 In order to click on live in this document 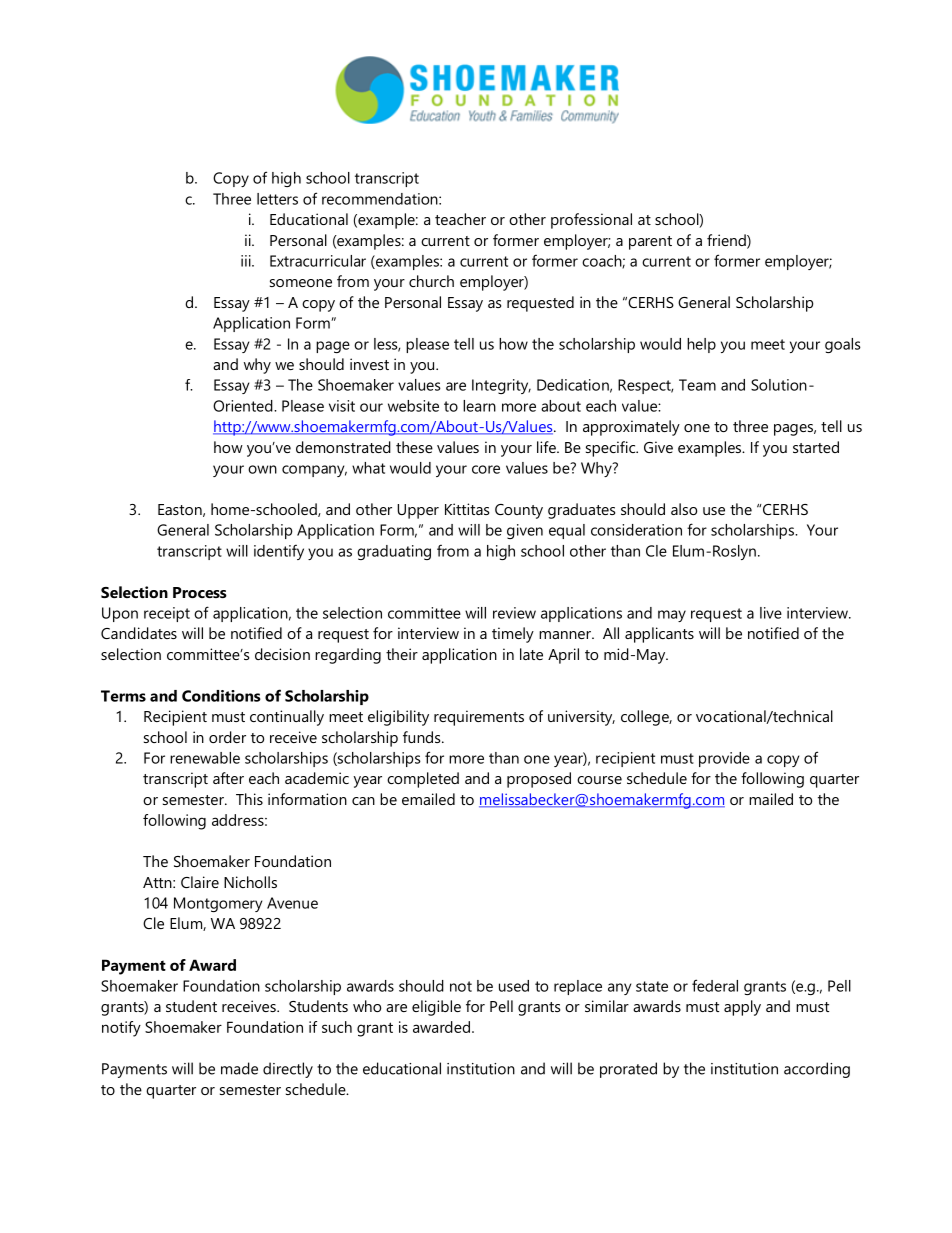, I will do `click(771, 613)`.
